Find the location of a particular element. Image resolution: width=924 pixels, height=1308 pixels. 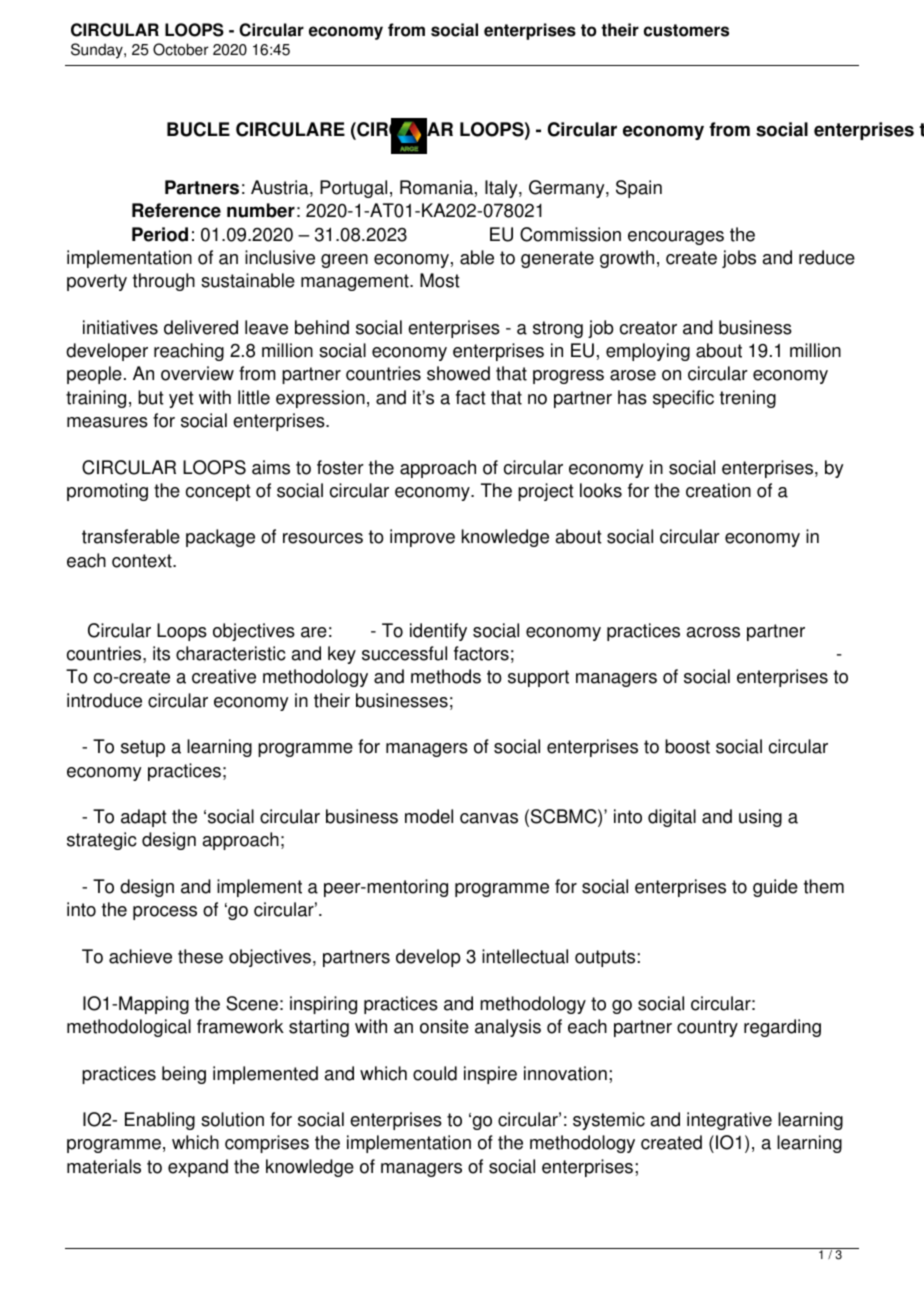

inspire is located at coordinates (490, 1075).
